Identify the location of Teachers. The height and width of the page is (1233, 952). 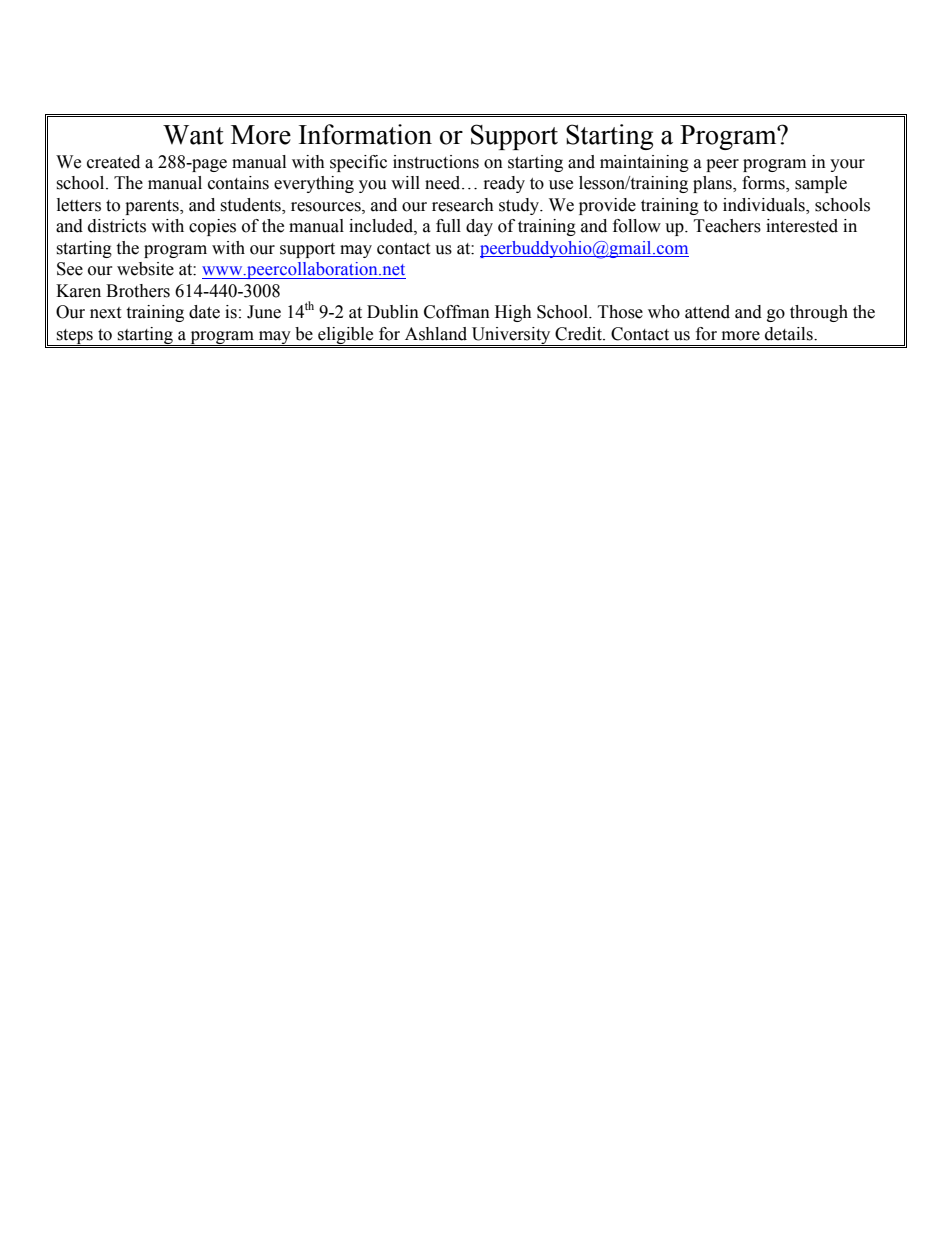
(727, 226).
